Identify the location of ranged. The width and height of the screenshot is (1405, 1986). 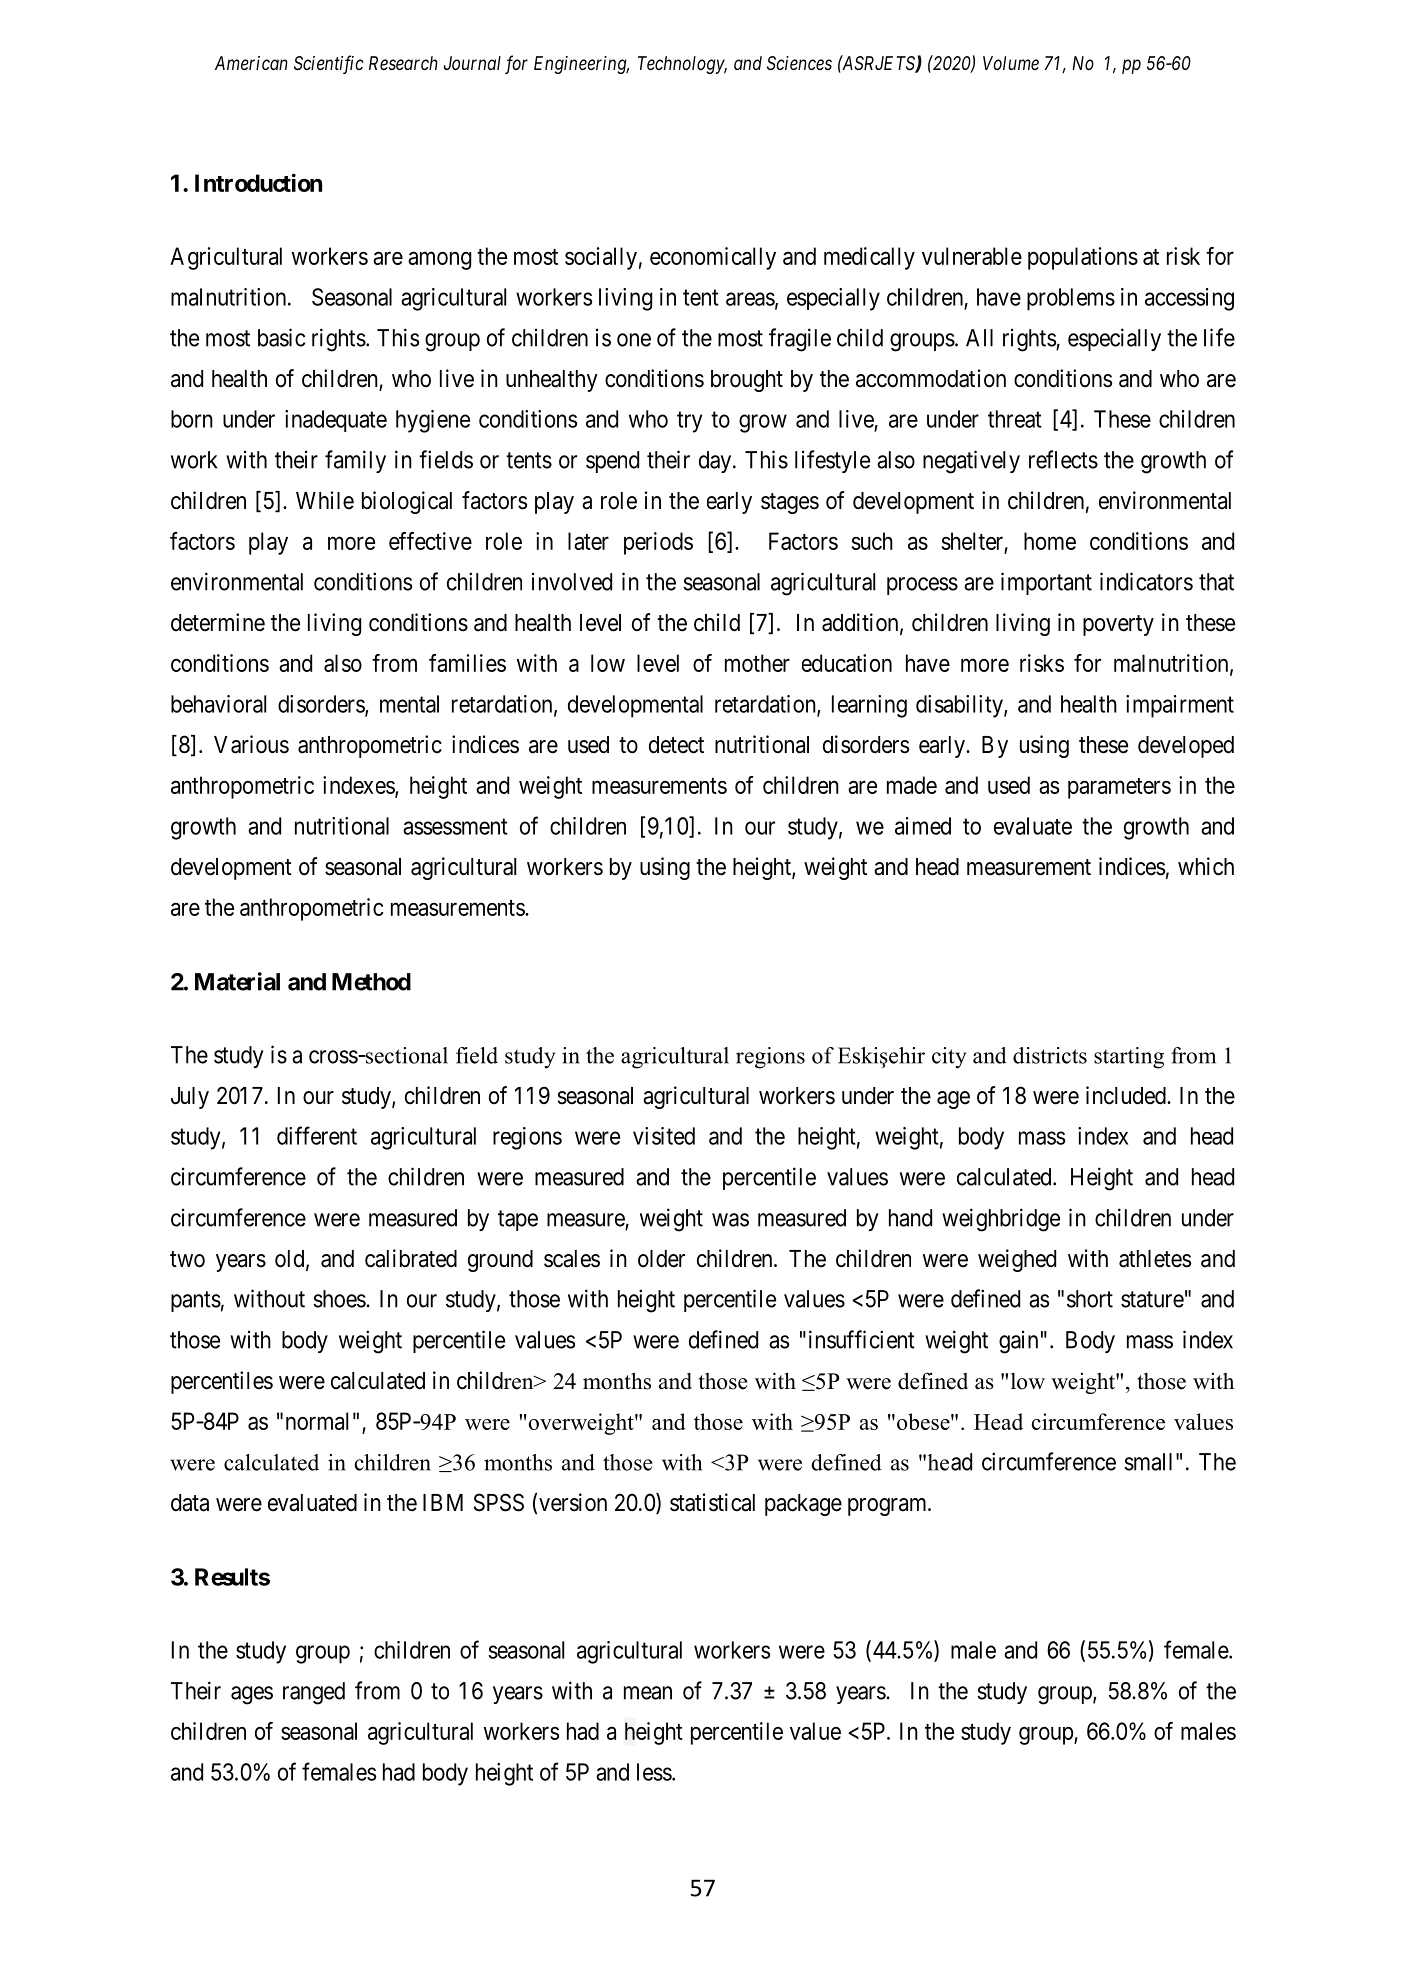
(314, 1693).
